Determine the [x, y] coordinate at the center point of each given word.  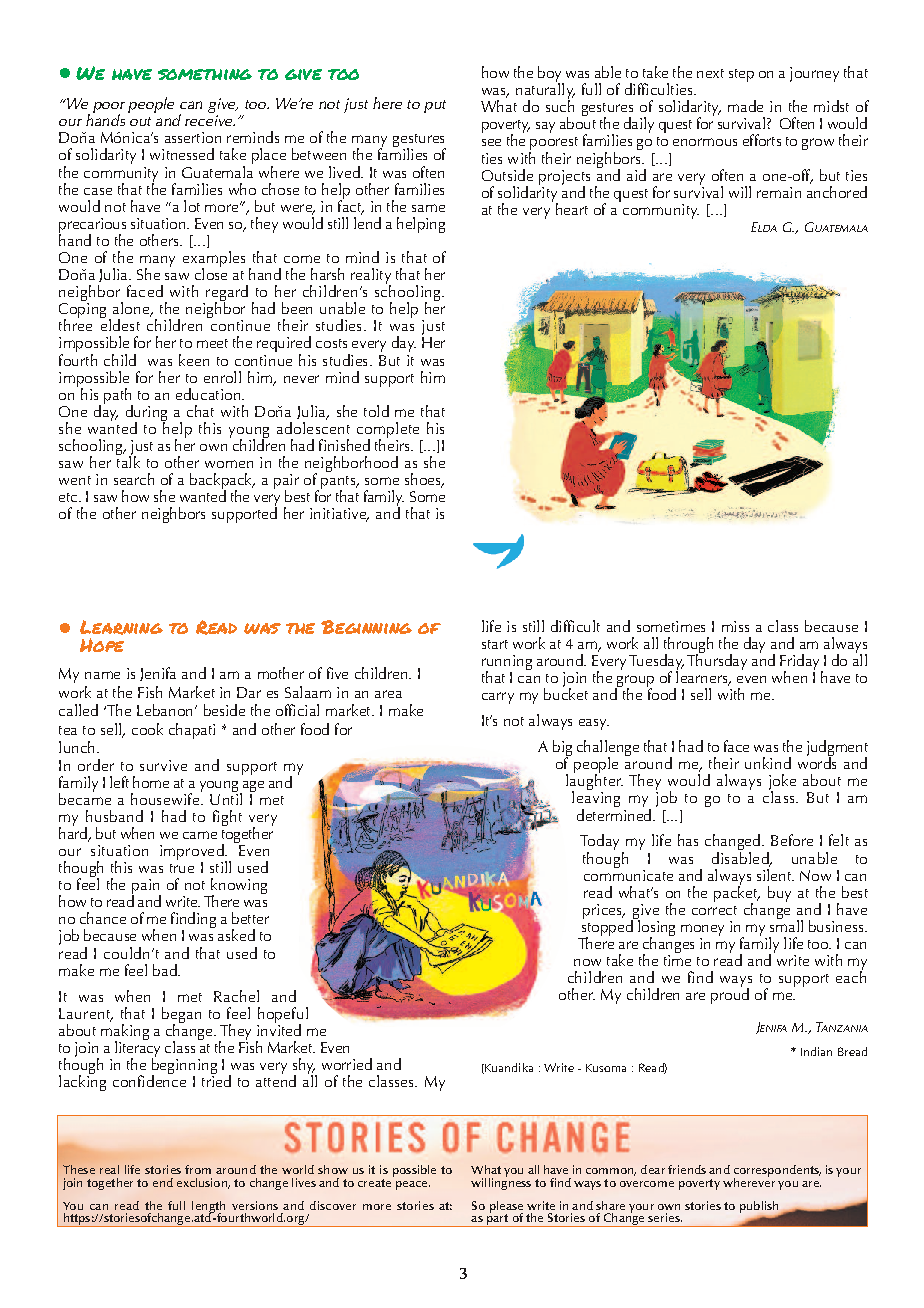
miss [735, 626]
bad [166, 970]
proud [730, 995]
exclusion [203, 1183]
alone [132, 309]
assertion [193, 137]
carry [498, 698]
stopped [608, 928]
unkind [768, 763]
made [745, 106]
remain [779, 192]
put [435, 106]
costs [331, 343]
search [134, 479]
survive [163, 765]
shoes [424, 480]
